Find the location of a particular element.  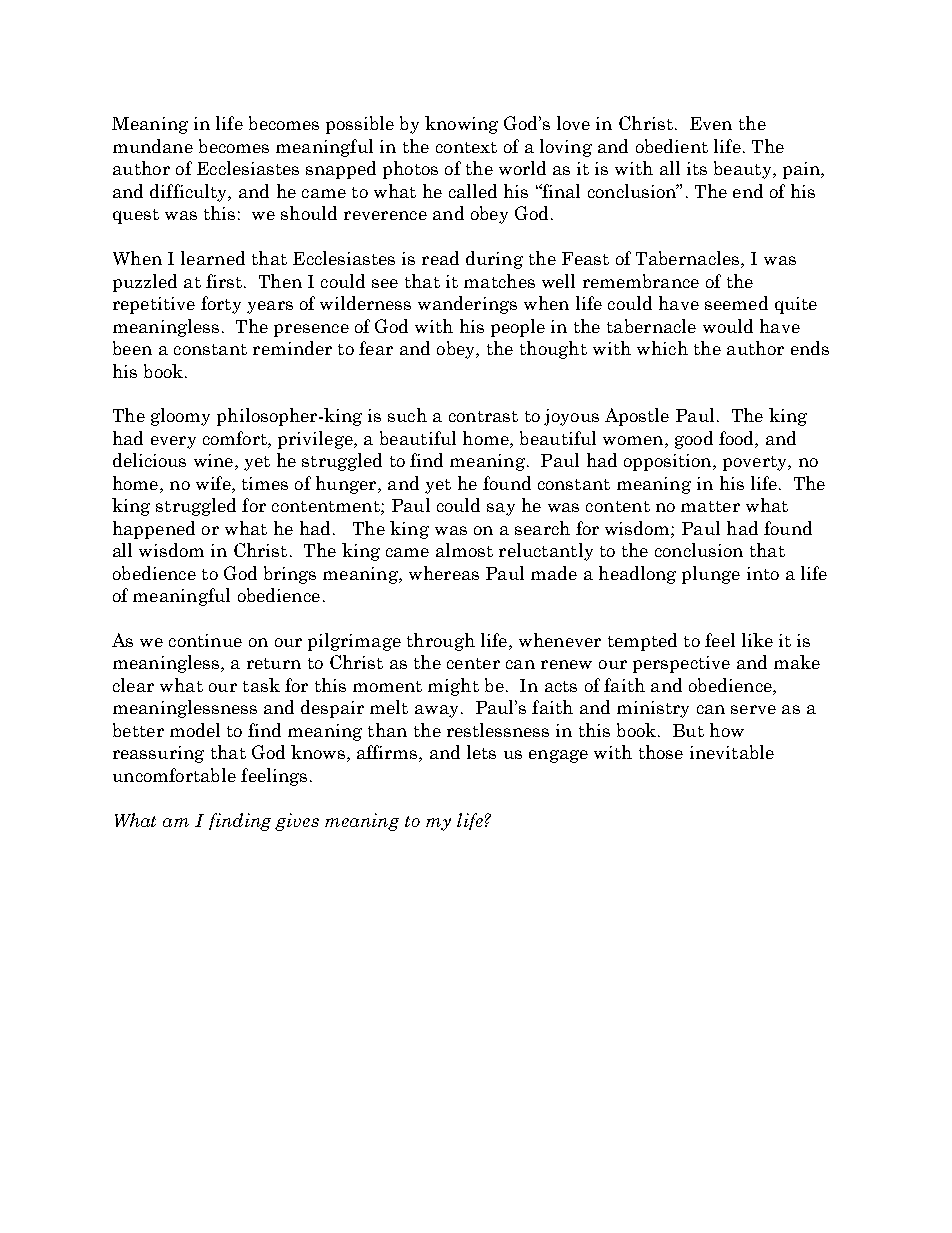

wine is located at coordinates (213, 460).
